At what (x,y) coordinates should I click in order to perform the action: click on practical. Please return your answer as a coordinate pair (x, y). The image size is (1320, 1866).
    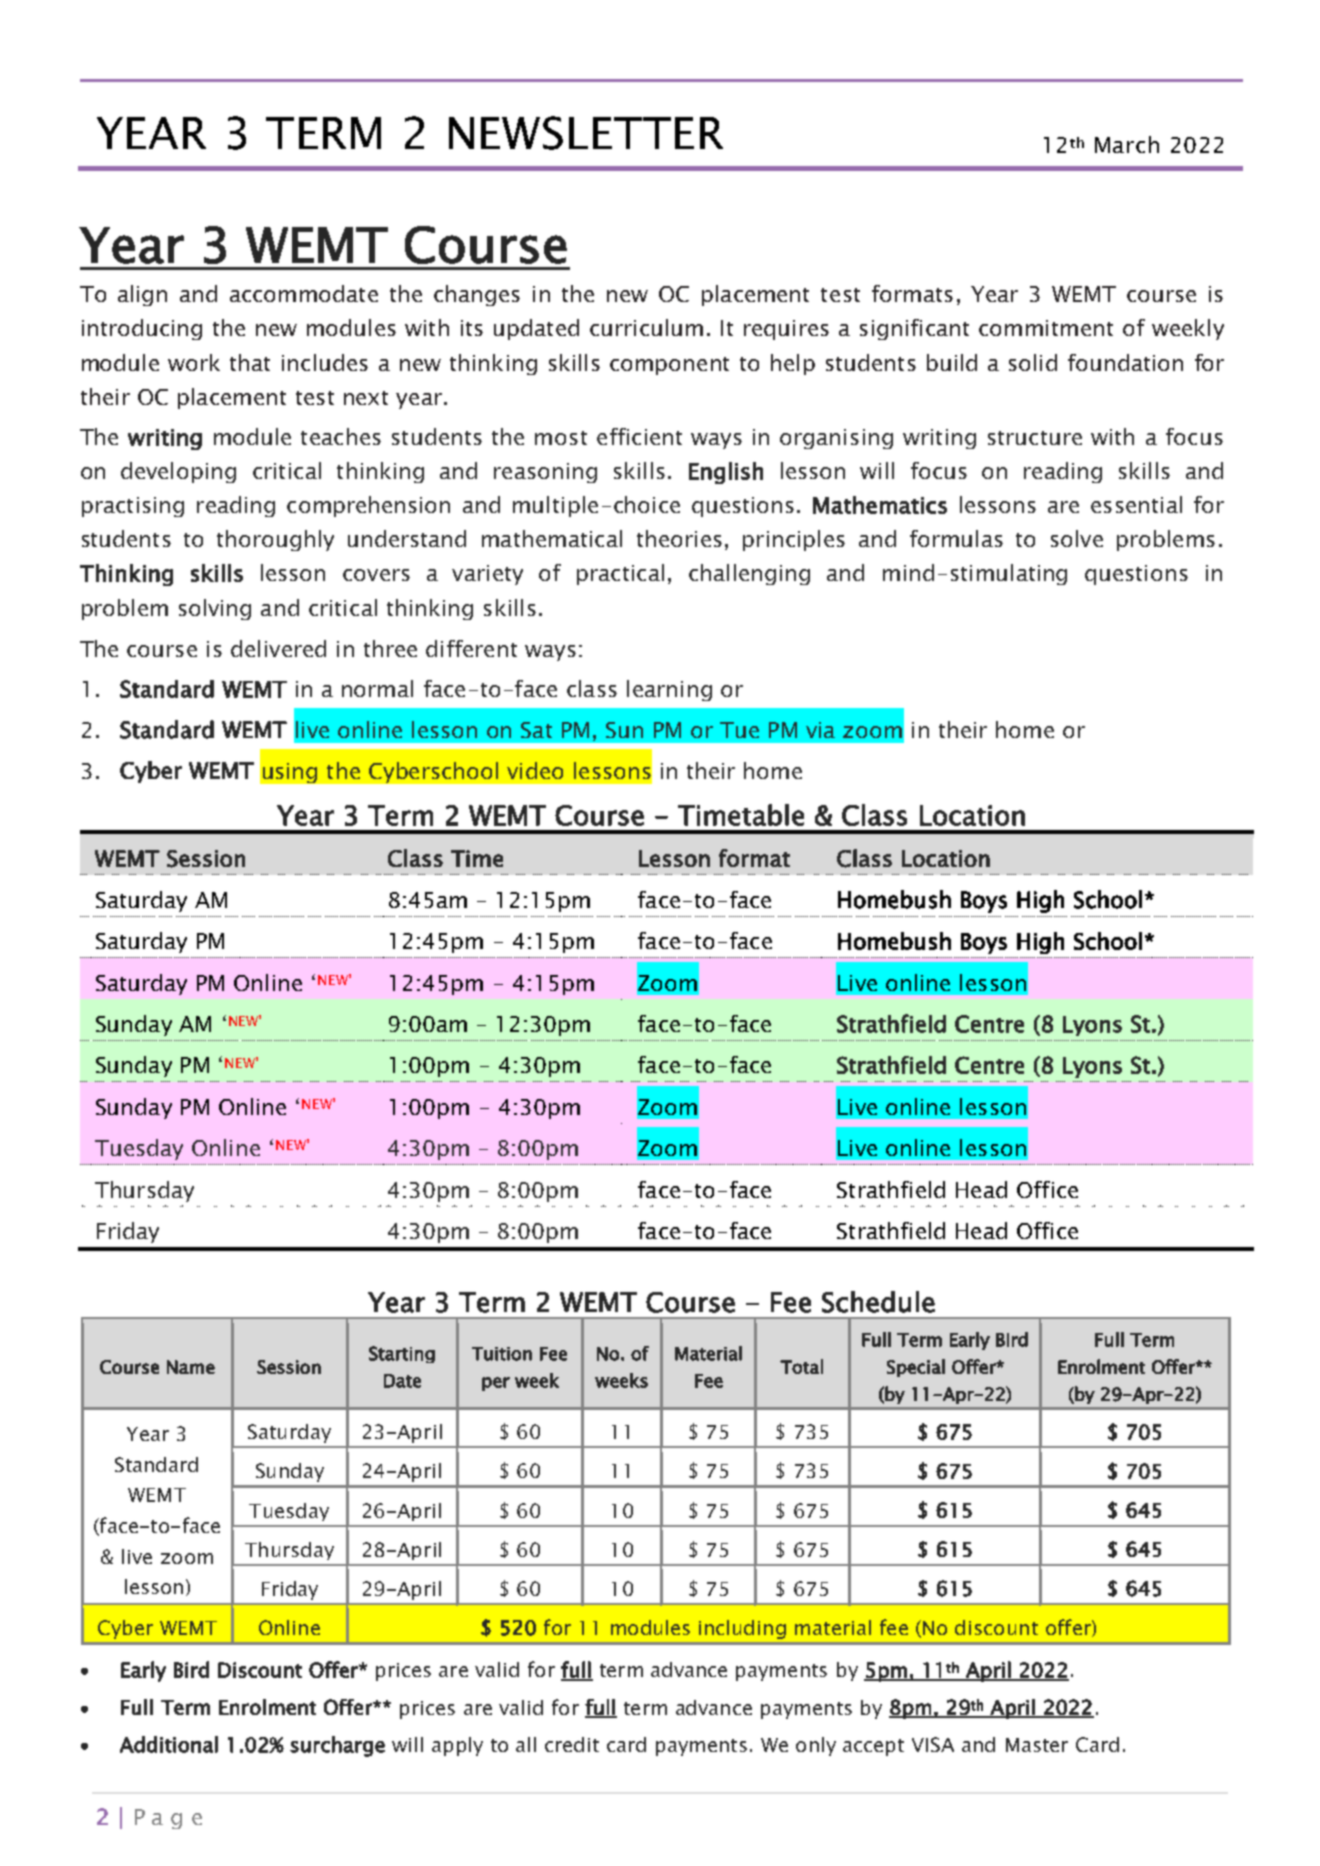
    Looking at the image, I should click on (620, 574).
